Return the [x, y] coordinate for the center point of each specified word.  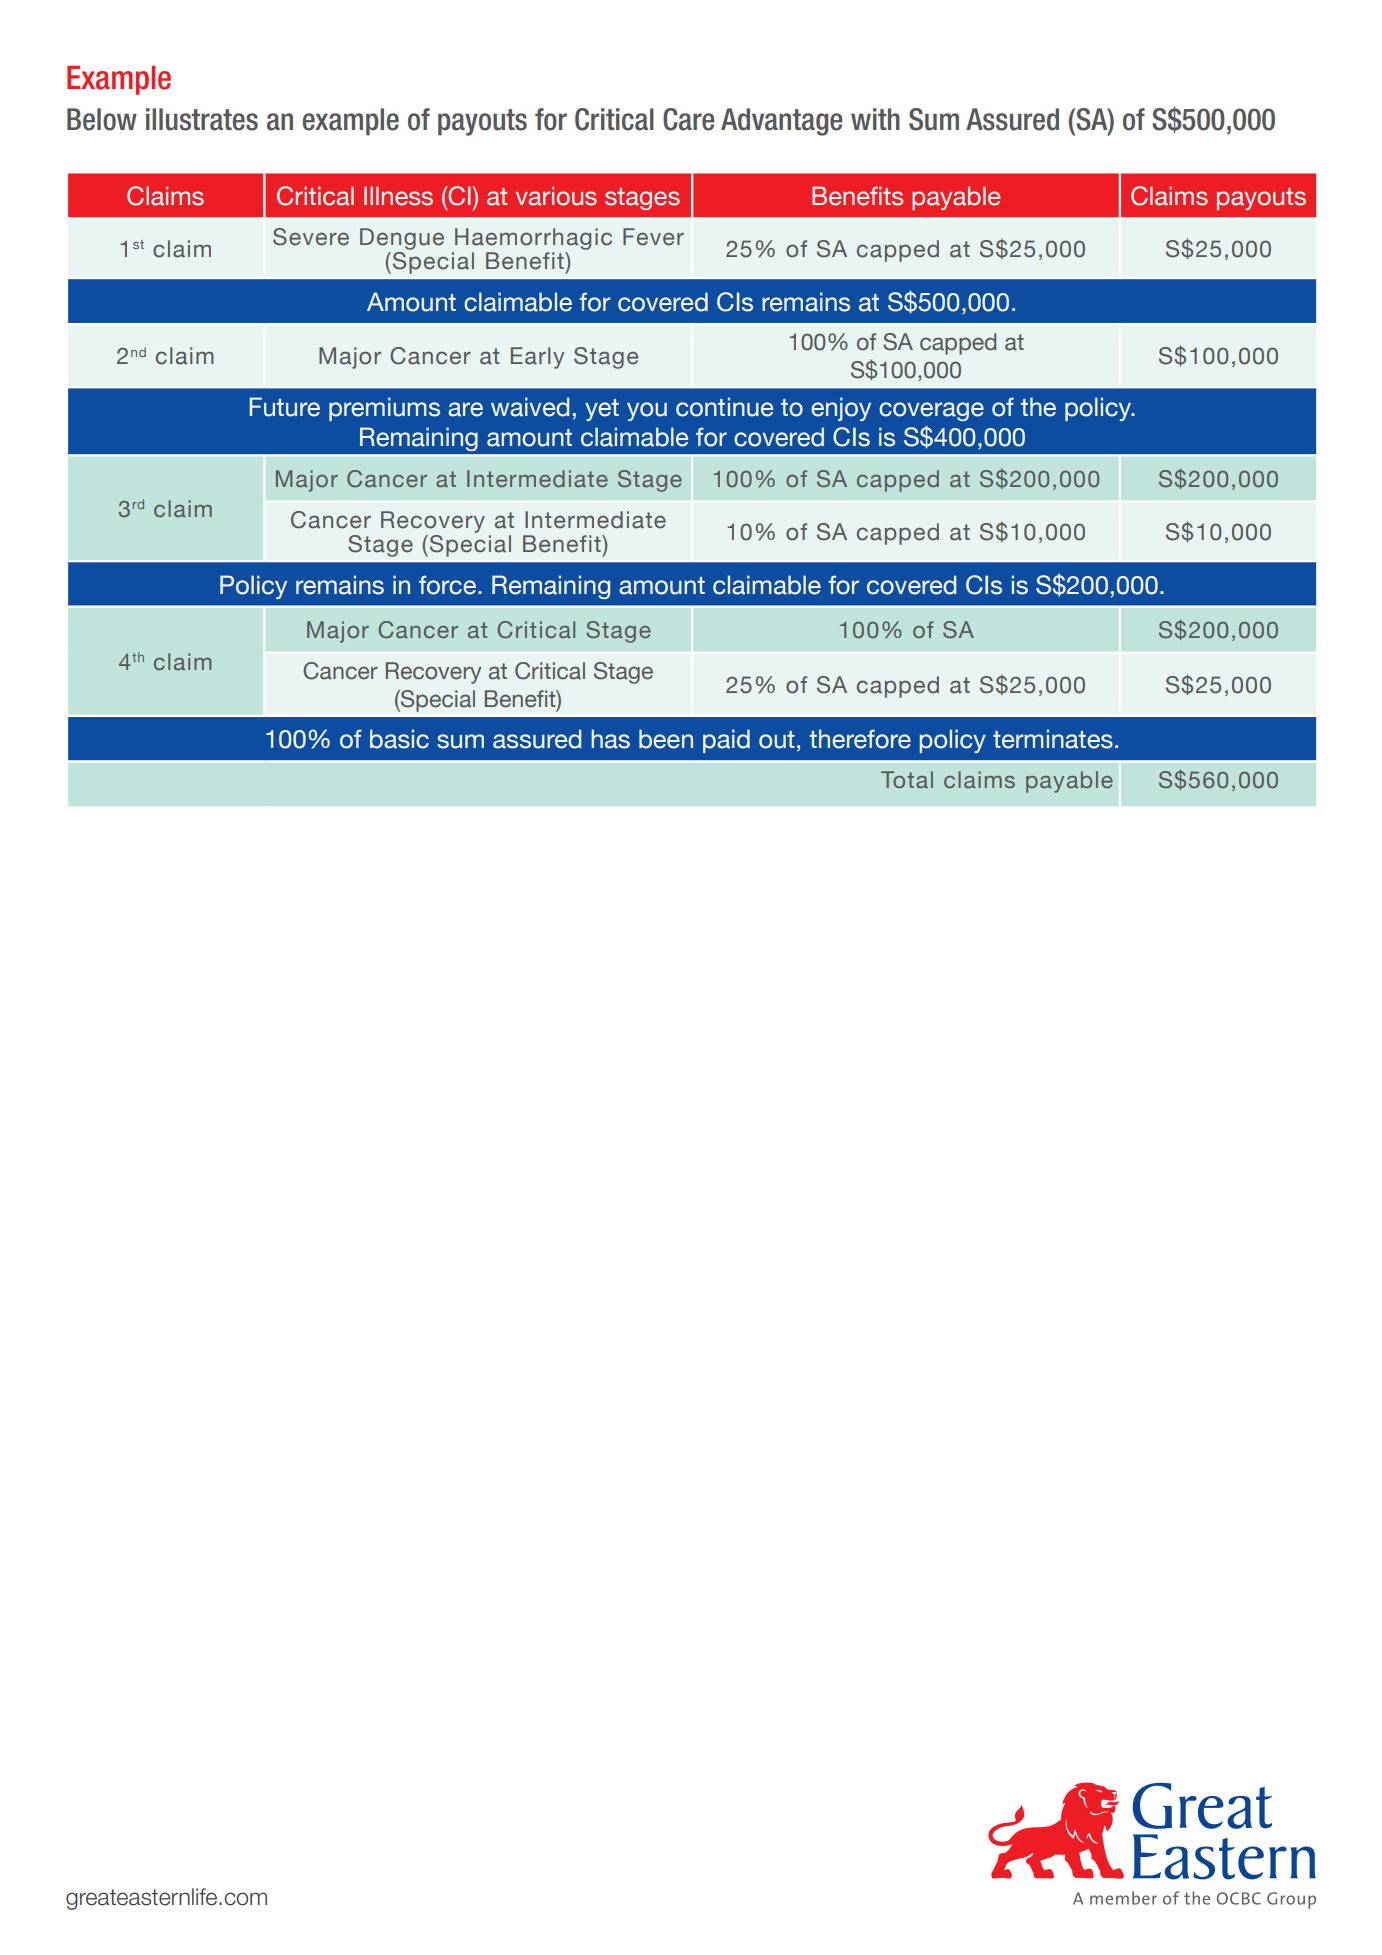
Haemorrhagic [533, 239]
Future [284, 407]
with [875, 119]
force [447, 585]
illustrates [202, 119]
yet [602, 410]
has [610, 739]
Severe [311, 237]
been [666, 739]
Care [688, 119]
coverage [931, 411]
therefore [860, 739]
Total [907, 779]
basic [399, 739]
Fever [653, 237]
